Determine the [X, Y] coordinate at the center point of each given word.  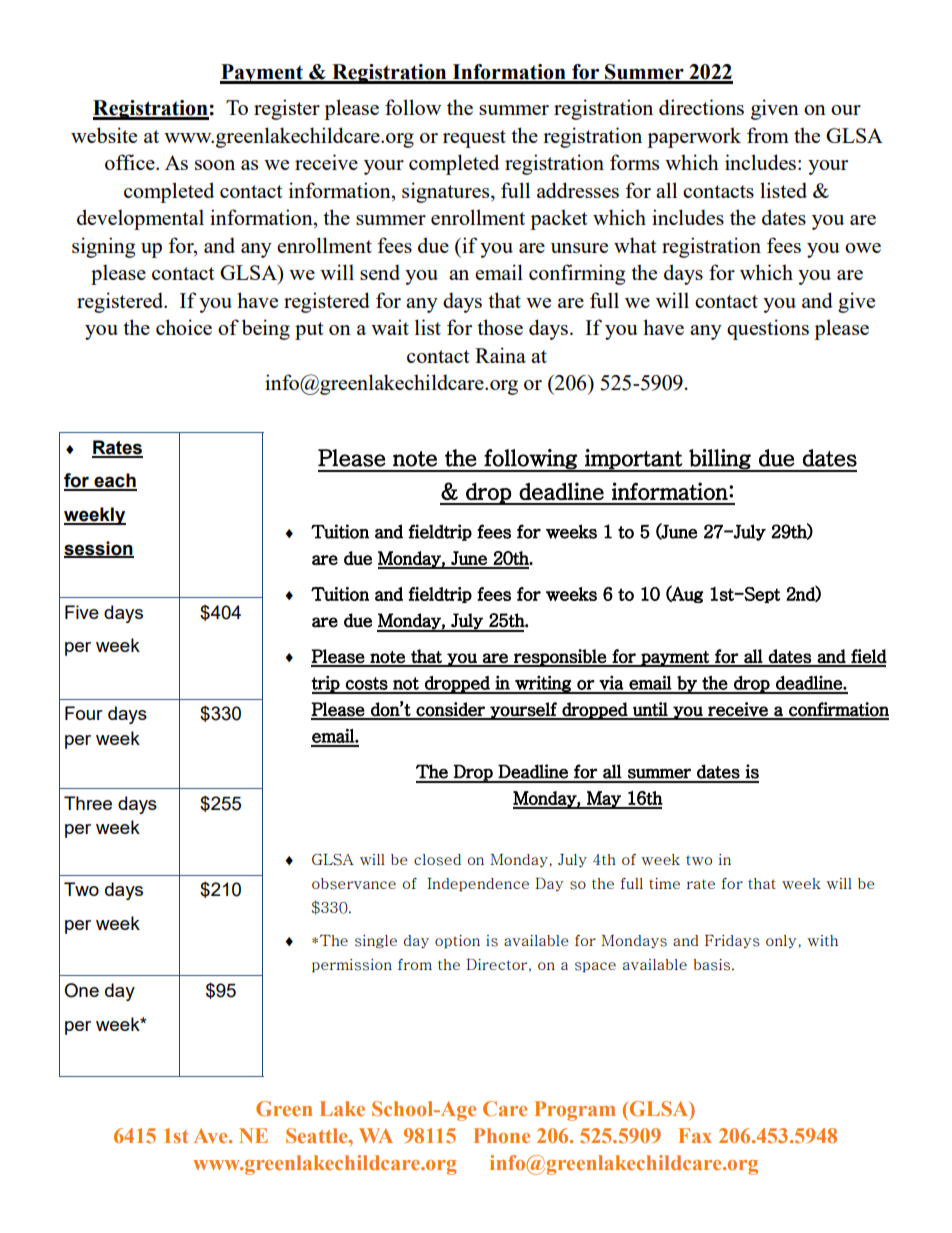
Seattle [318, 1135]
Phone [502, 1135]
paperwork [694, 137]
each [114, 481]
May [604, 800]
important [633, 460]
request [474, 139]
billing [720, 460]
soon [215, 165]
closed [437, 860]
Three [88, 803]
